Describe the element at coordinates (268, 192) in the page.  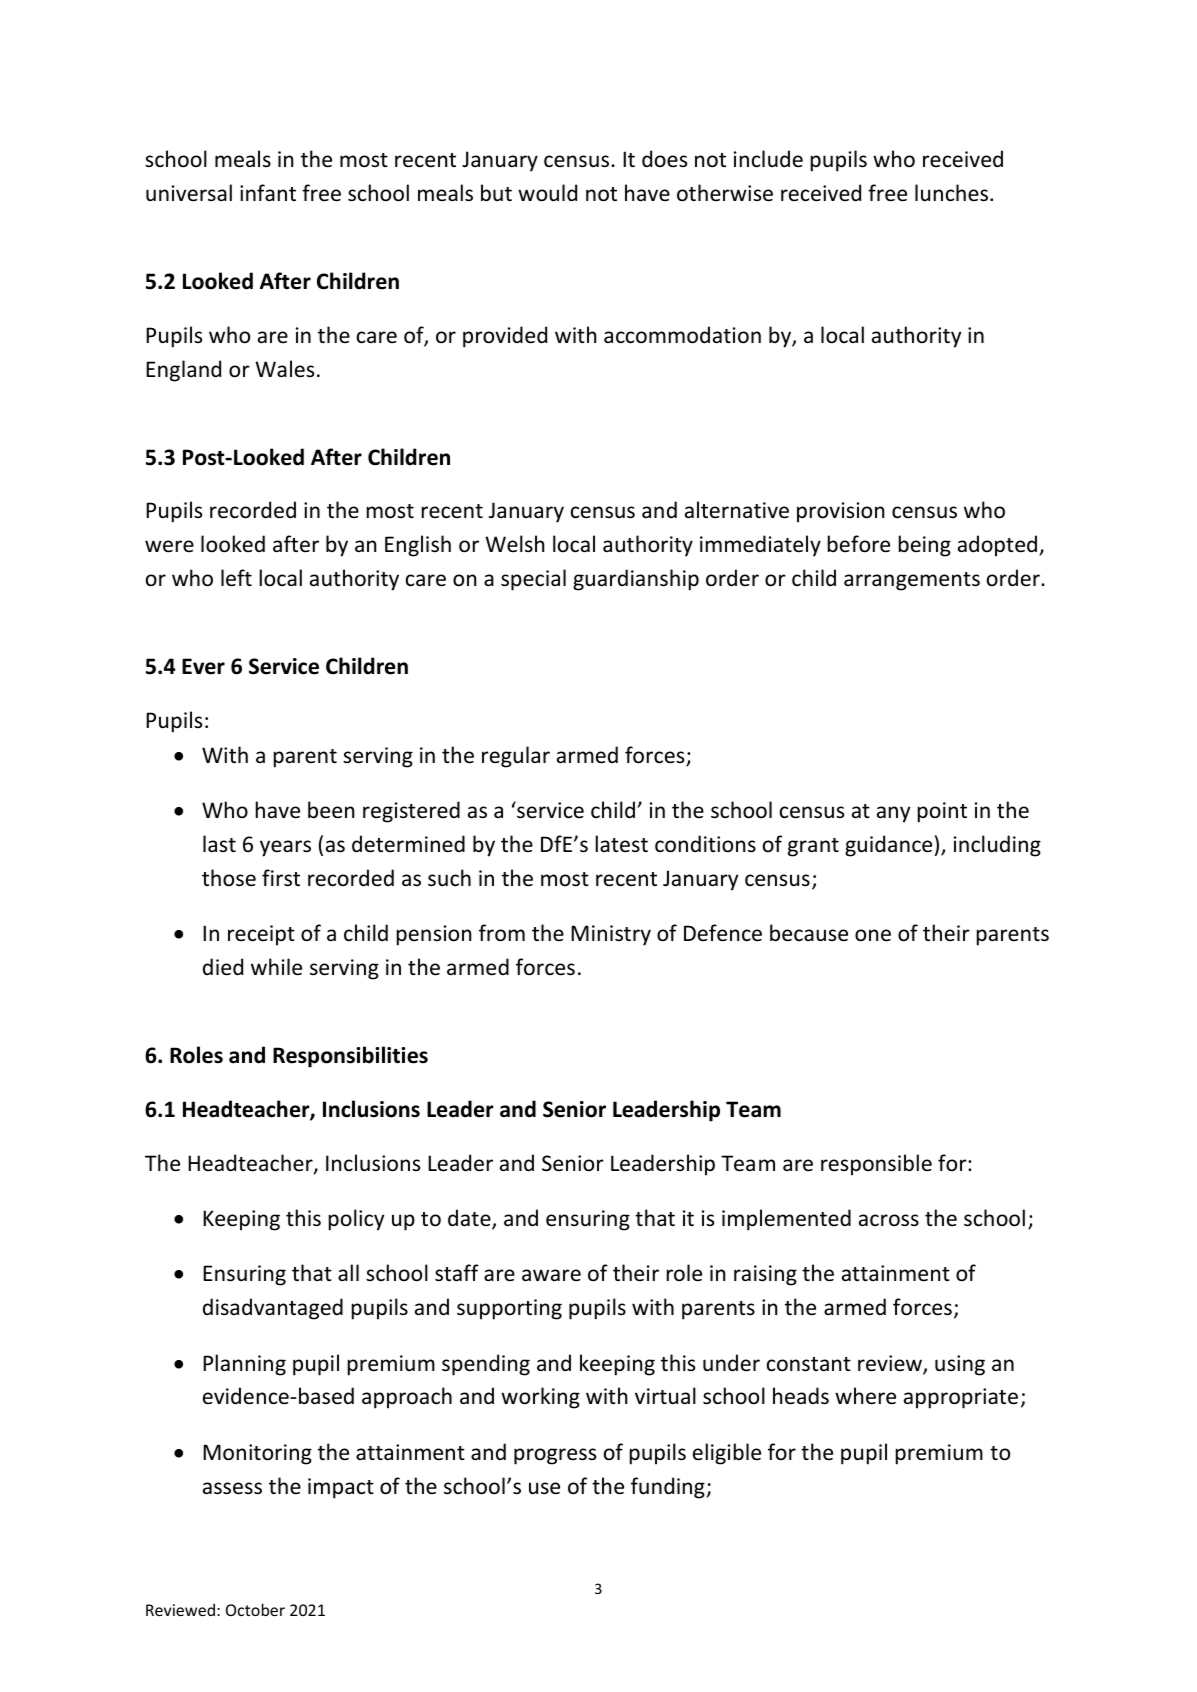
I see `infant` at that location.
